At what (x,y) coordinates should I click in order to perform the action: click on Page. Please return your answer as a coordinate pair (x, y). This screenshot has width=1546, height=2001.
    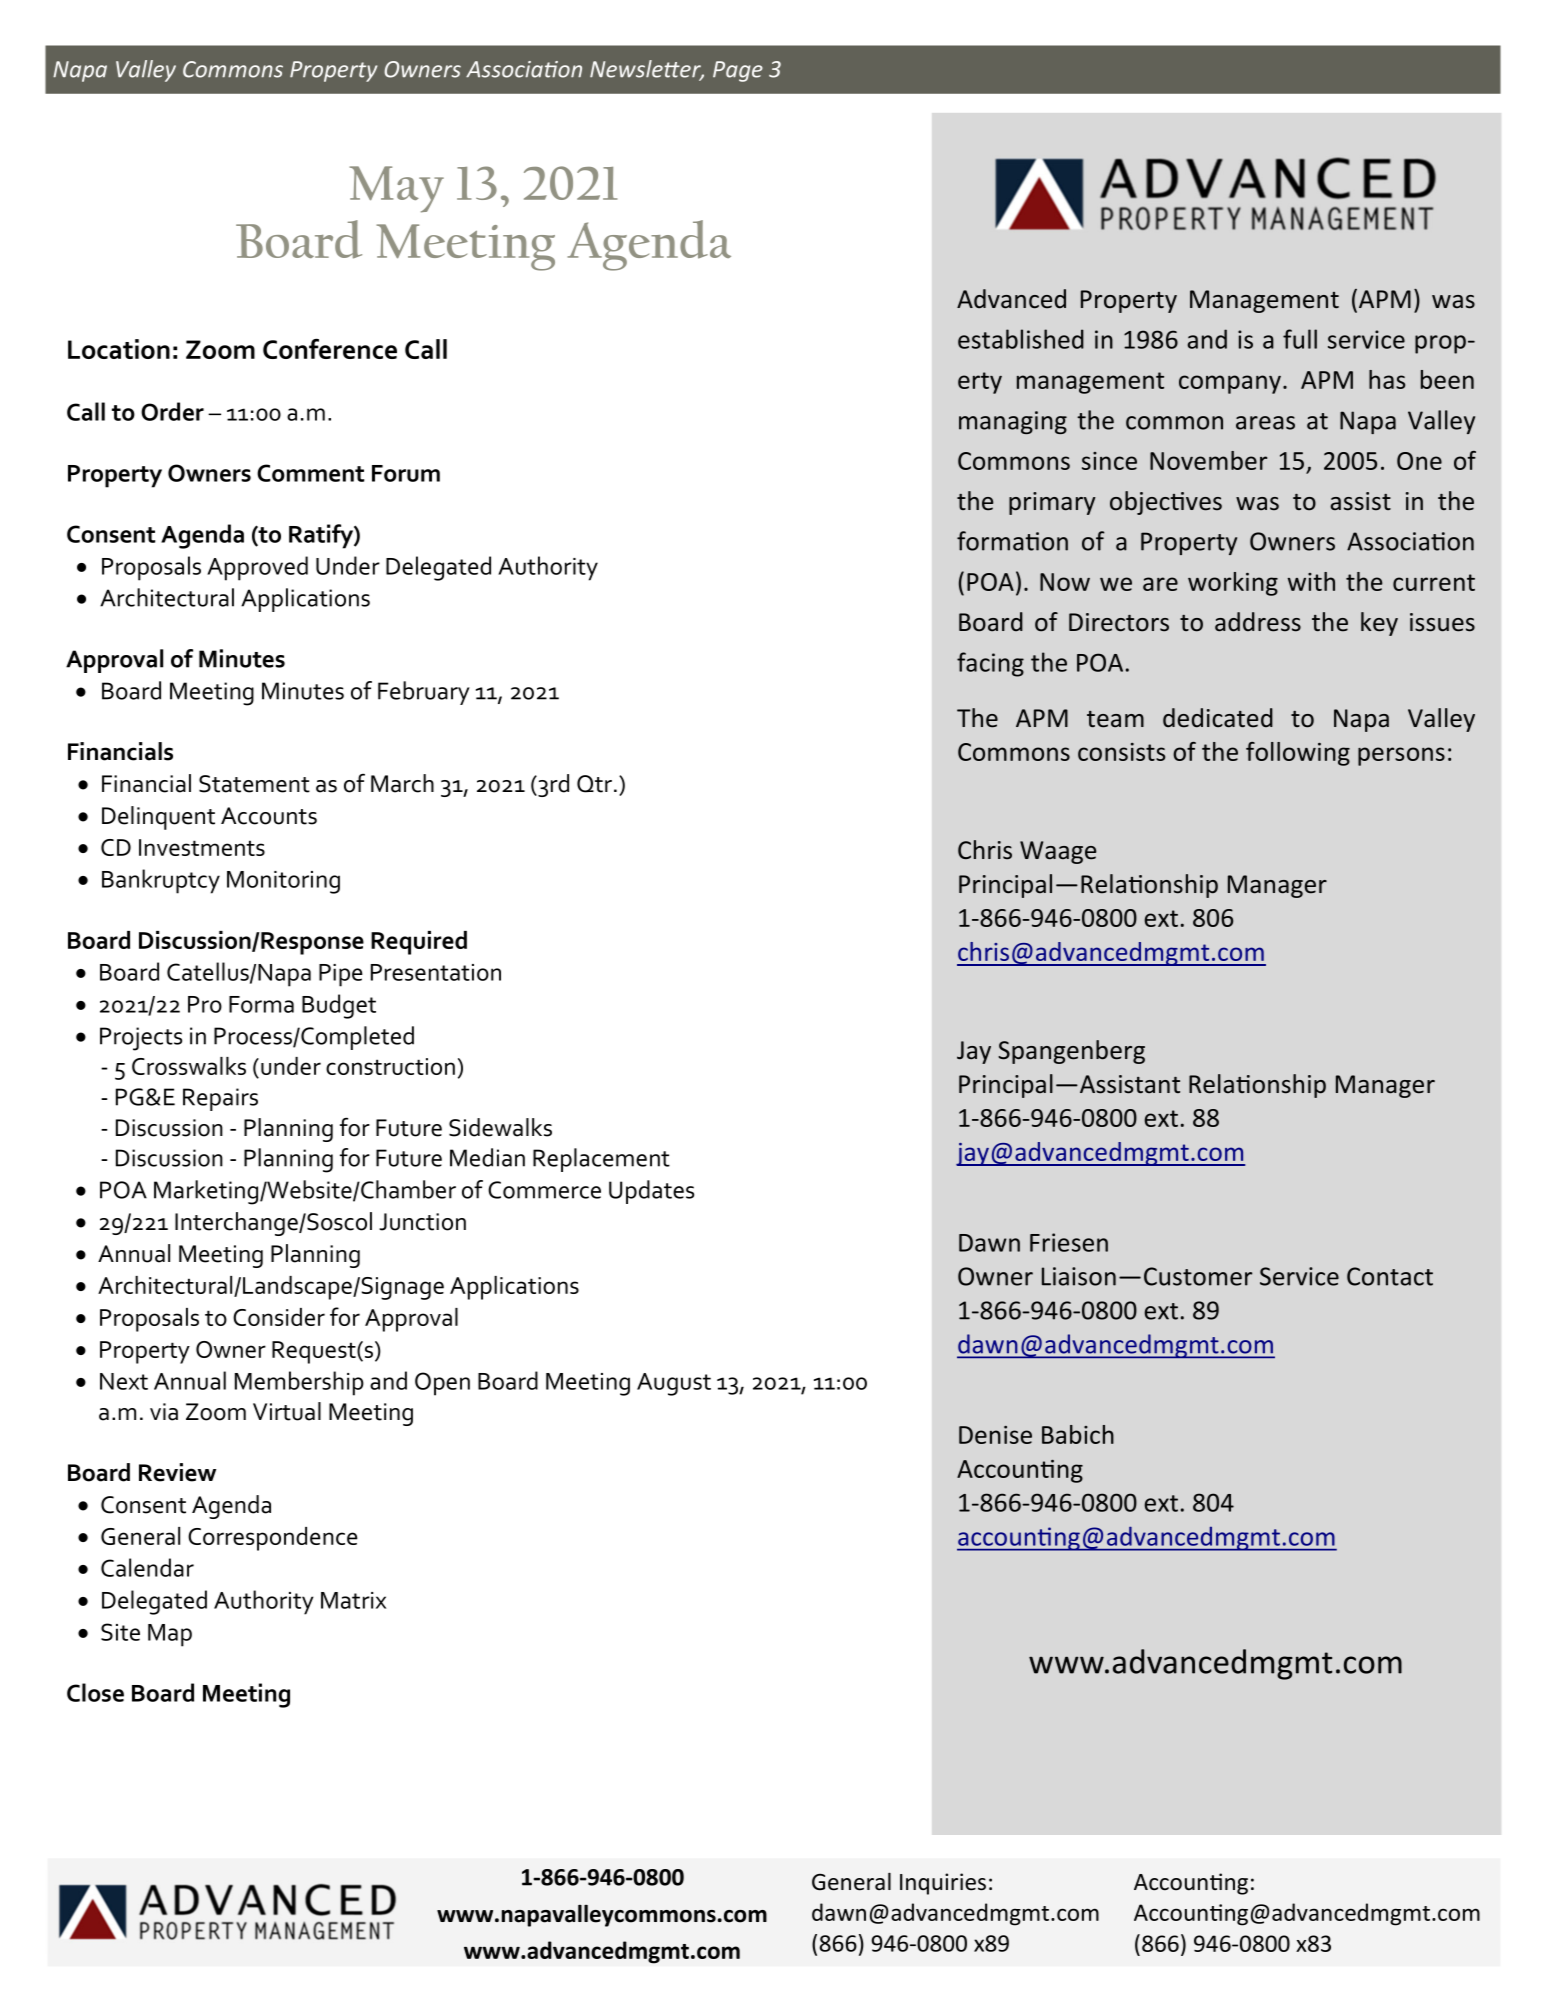
    Looking at the image, I should click on (738, 71).
